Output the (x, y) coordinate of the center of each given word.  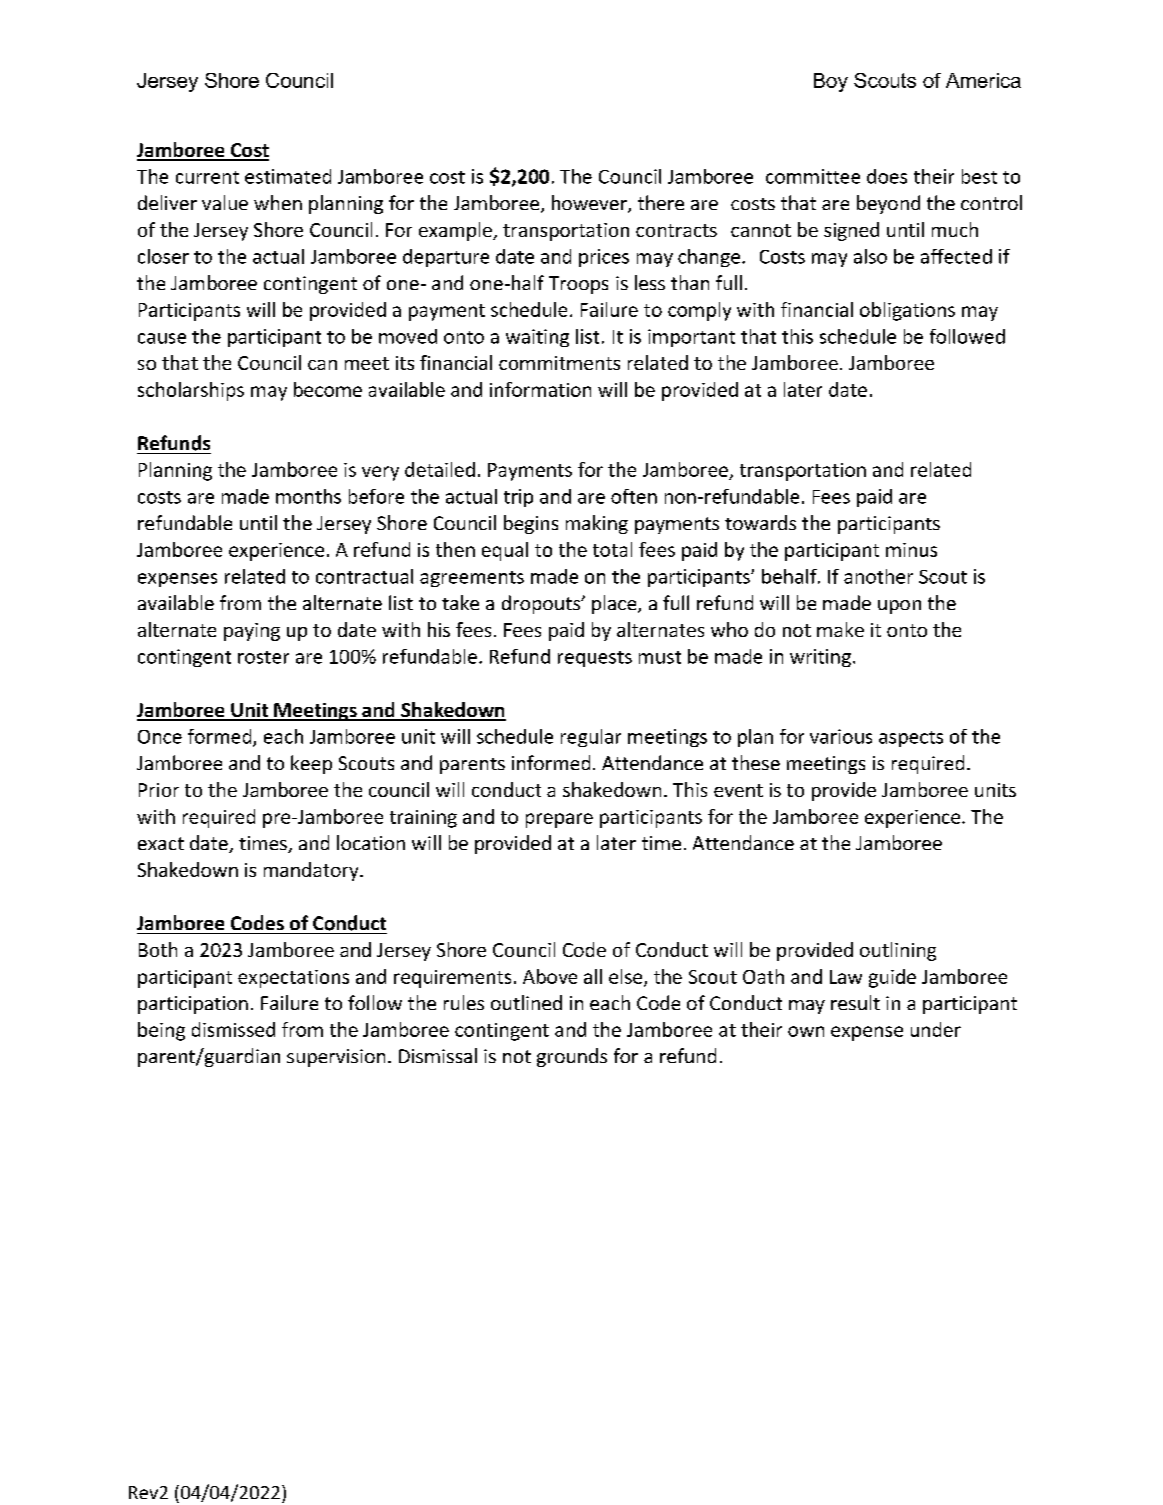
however (590, 204)
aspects (911, 739)
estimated (288, 176)
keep (311, 764)
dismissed (233, 1029)
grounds (572, 1057)
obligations (907, 311)
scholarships (191, 391)
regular (591, 738)
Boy (831, 82)
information (540, 389)
